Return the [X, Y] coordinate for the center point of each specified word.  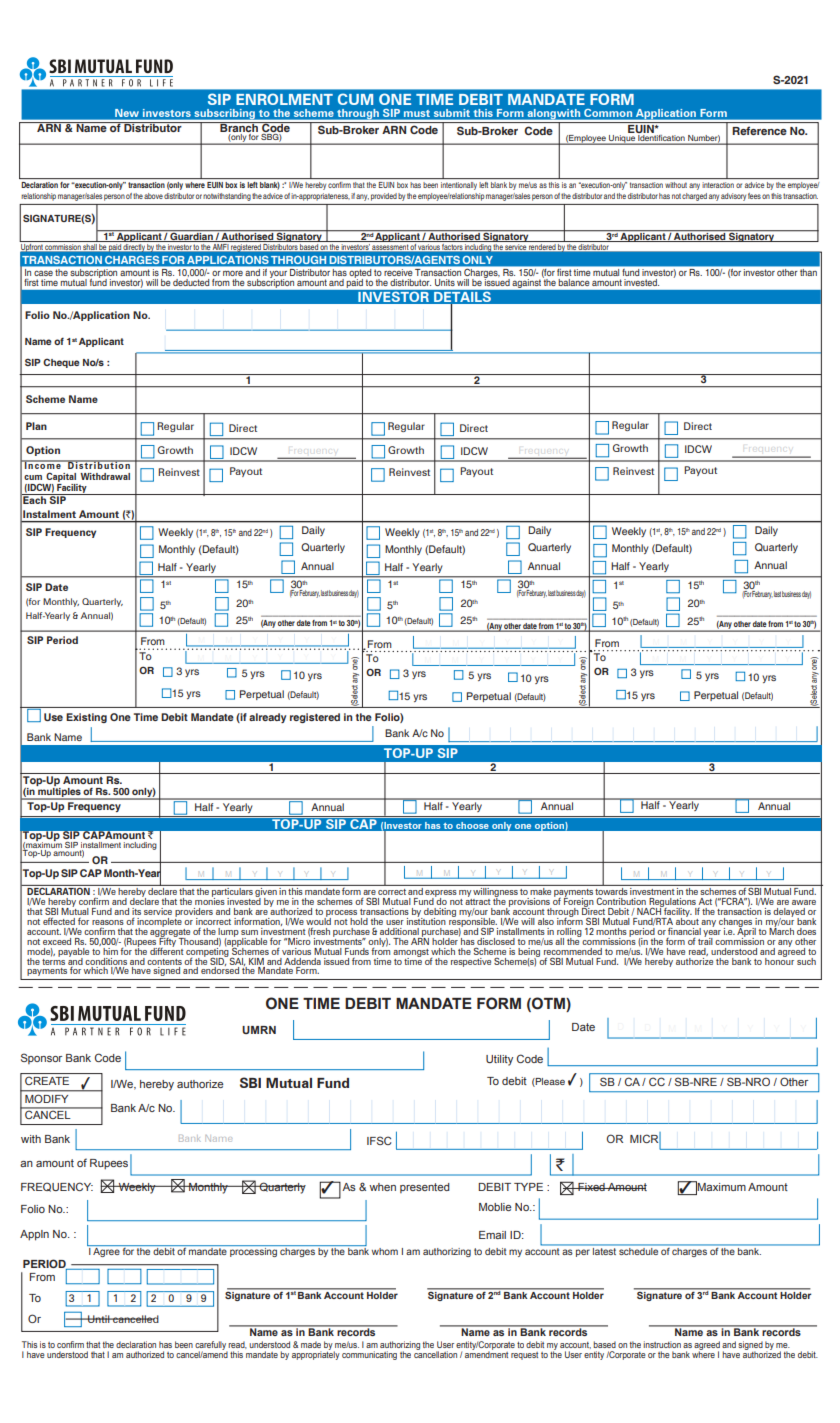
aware [804, 902]
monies [210, 900]
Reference [759, 130]
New [127, 113]
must [417, 113]
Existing [86, 718]
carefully [211, 1346]
